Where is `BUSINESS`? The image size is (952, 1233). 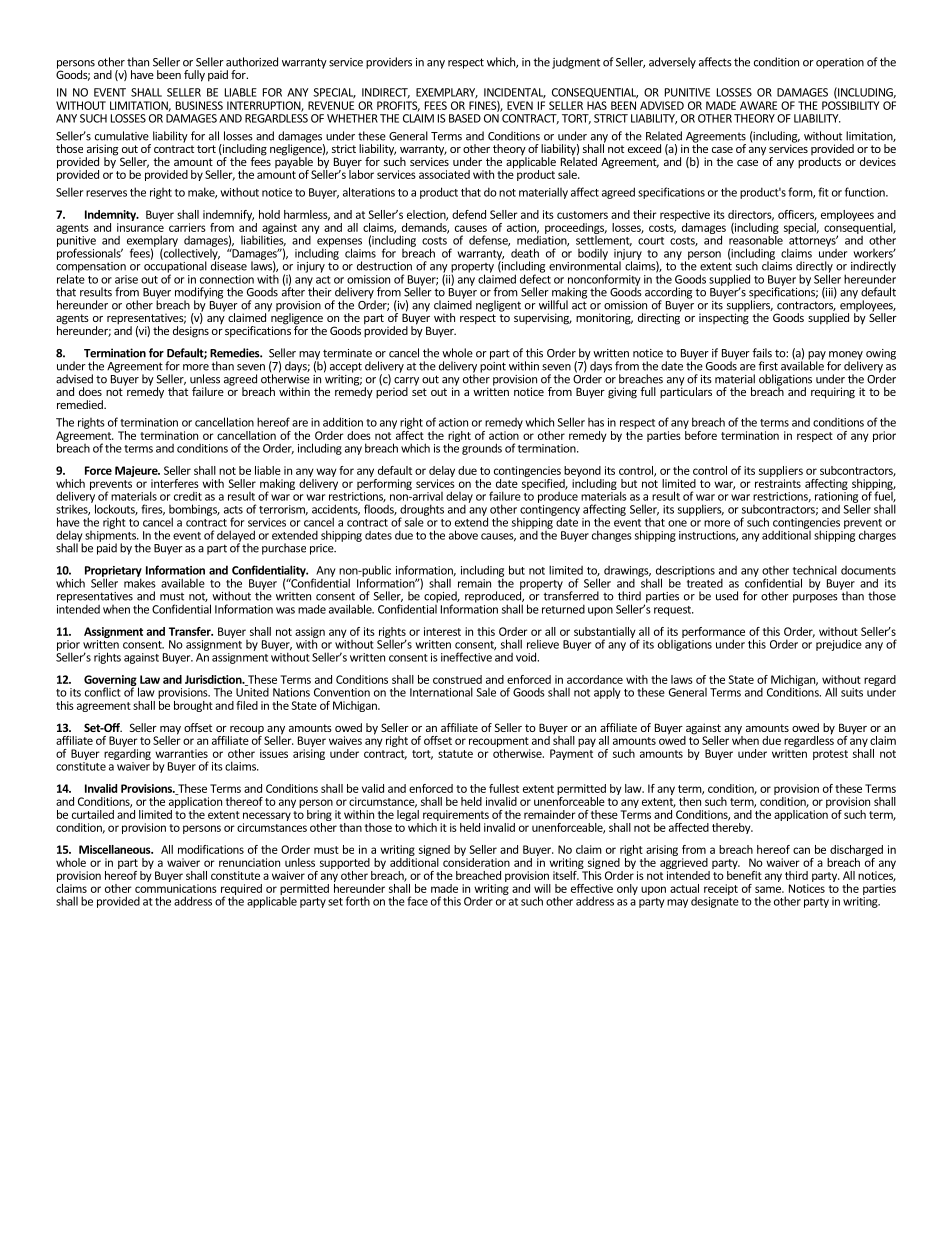 BUSINESS is located at coordinates (199, 105).
